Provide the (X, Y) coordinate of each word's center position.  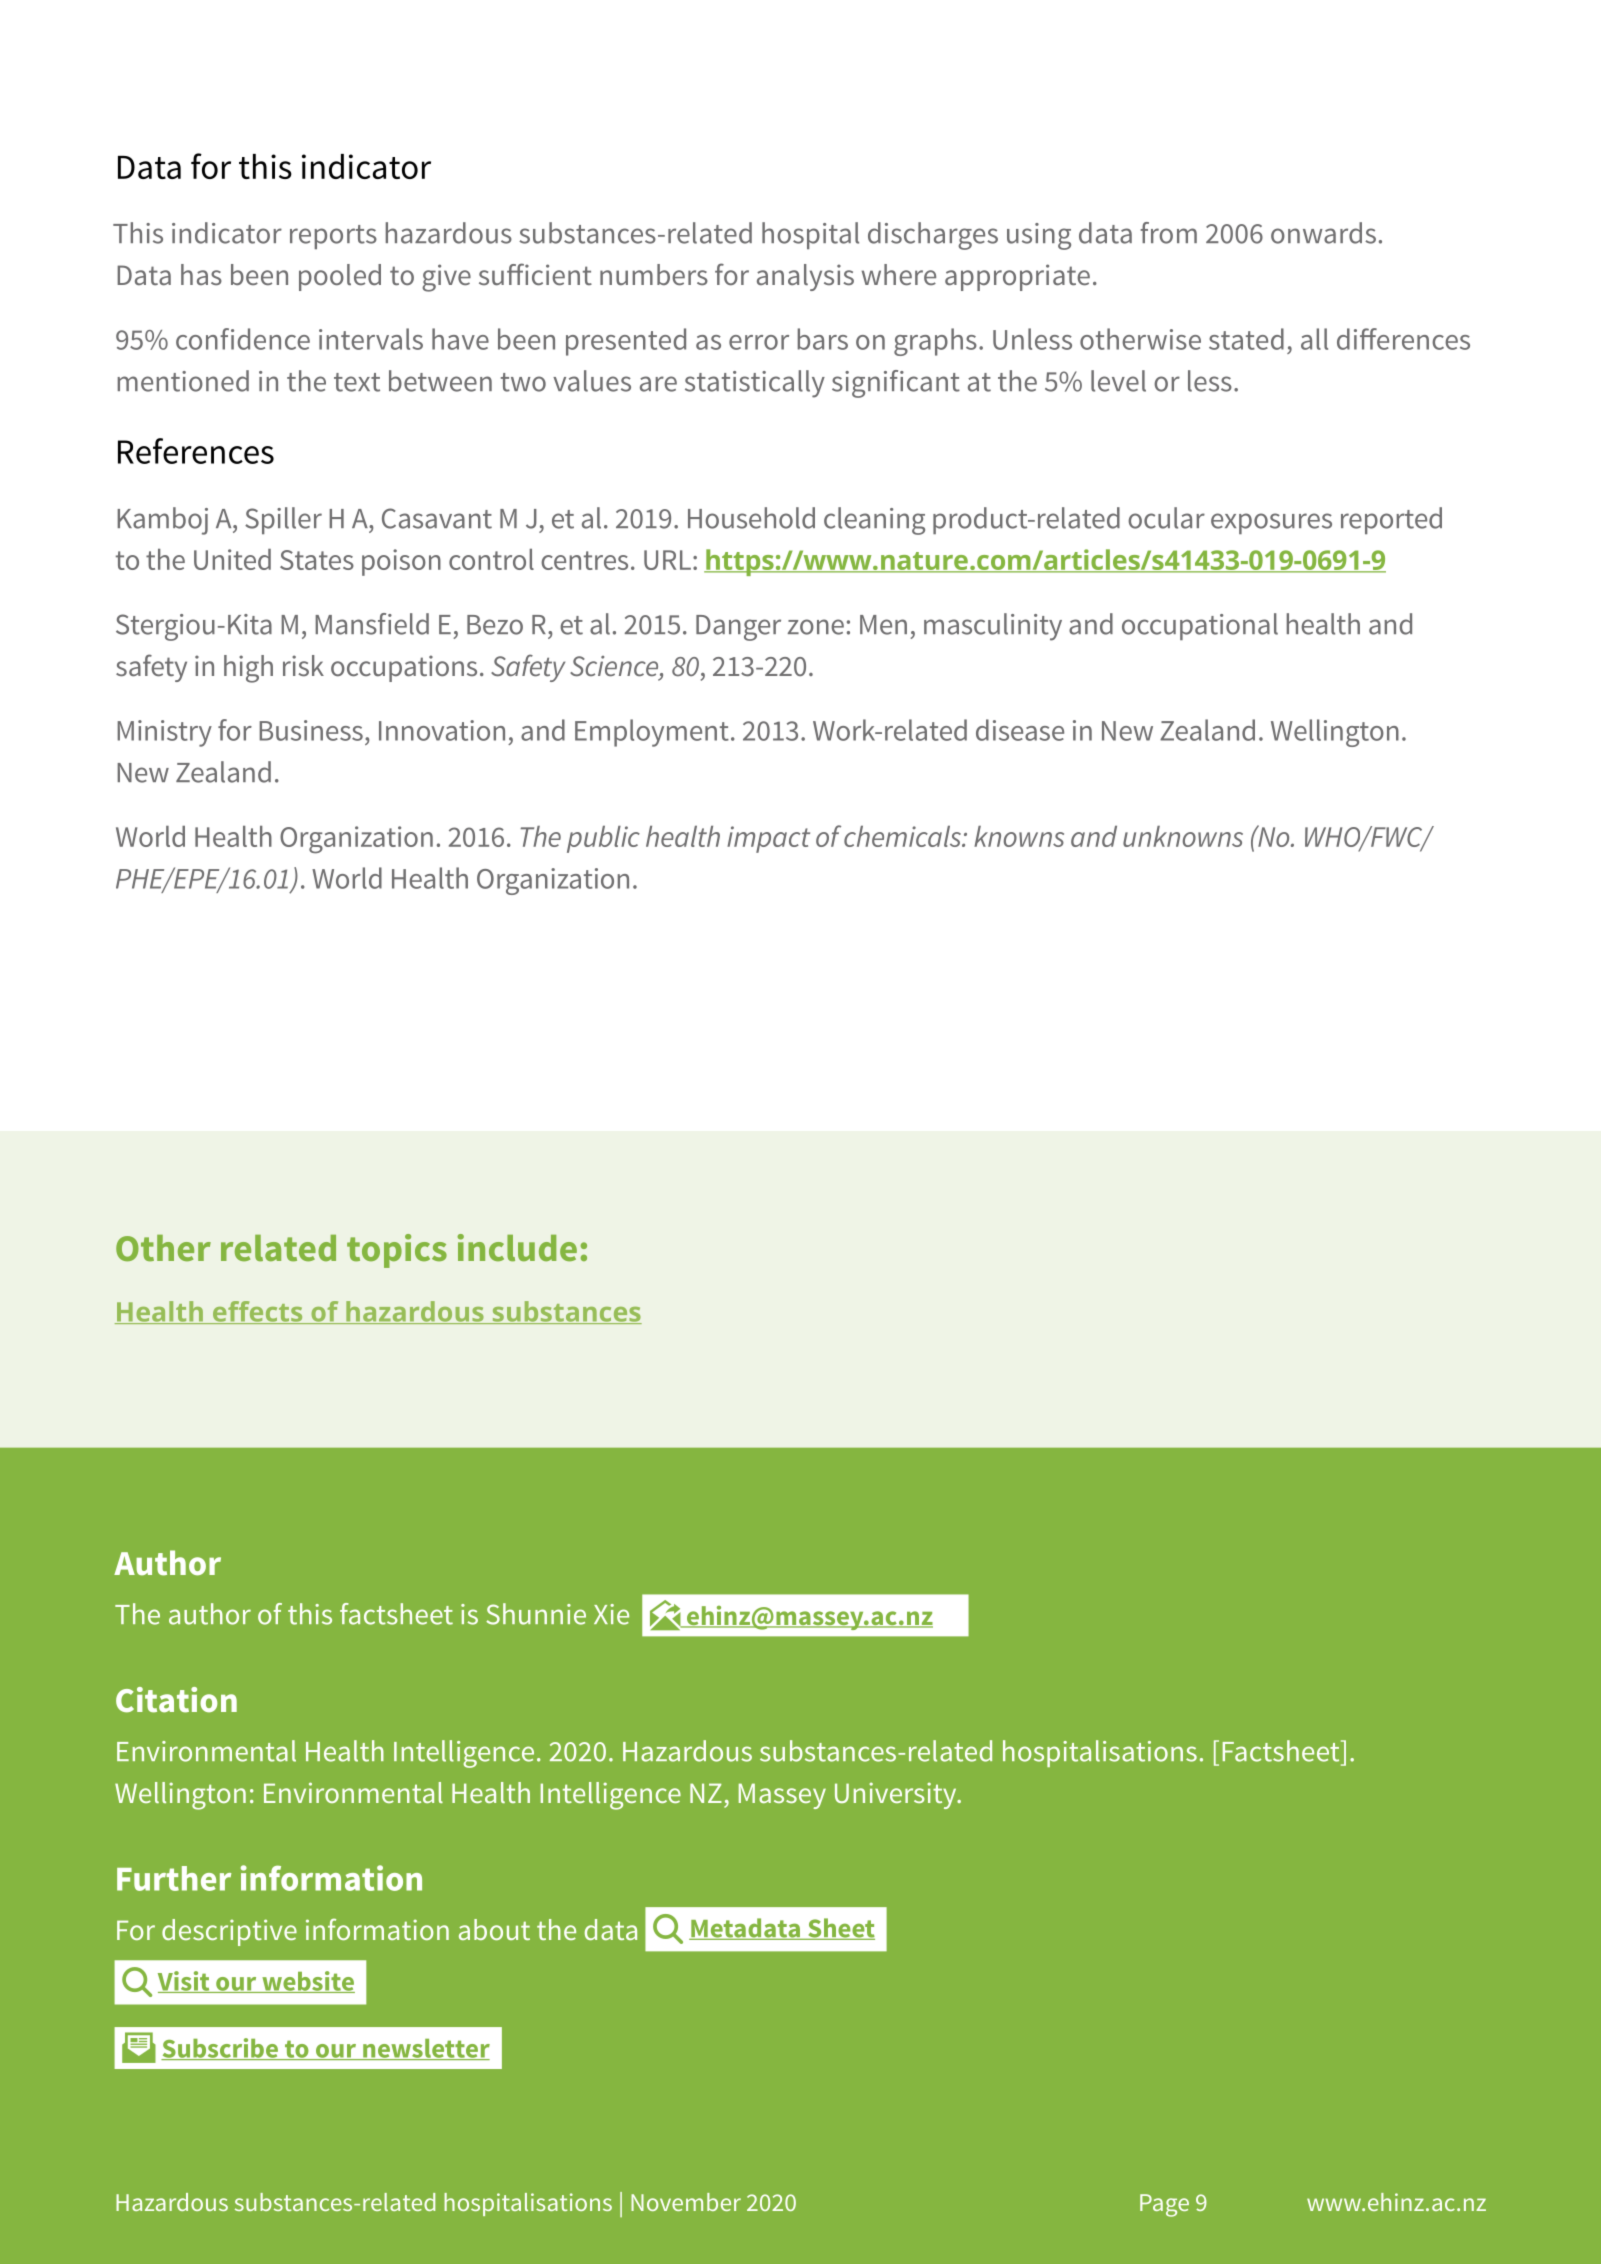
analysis (805, 277)
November (686, 2202)
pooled (340, 277)
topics (397, 1251)
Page (1164, 2205)
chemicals (903, 836)
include (517, 1247)
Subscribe (220, 2049)
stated (1246, 339)
